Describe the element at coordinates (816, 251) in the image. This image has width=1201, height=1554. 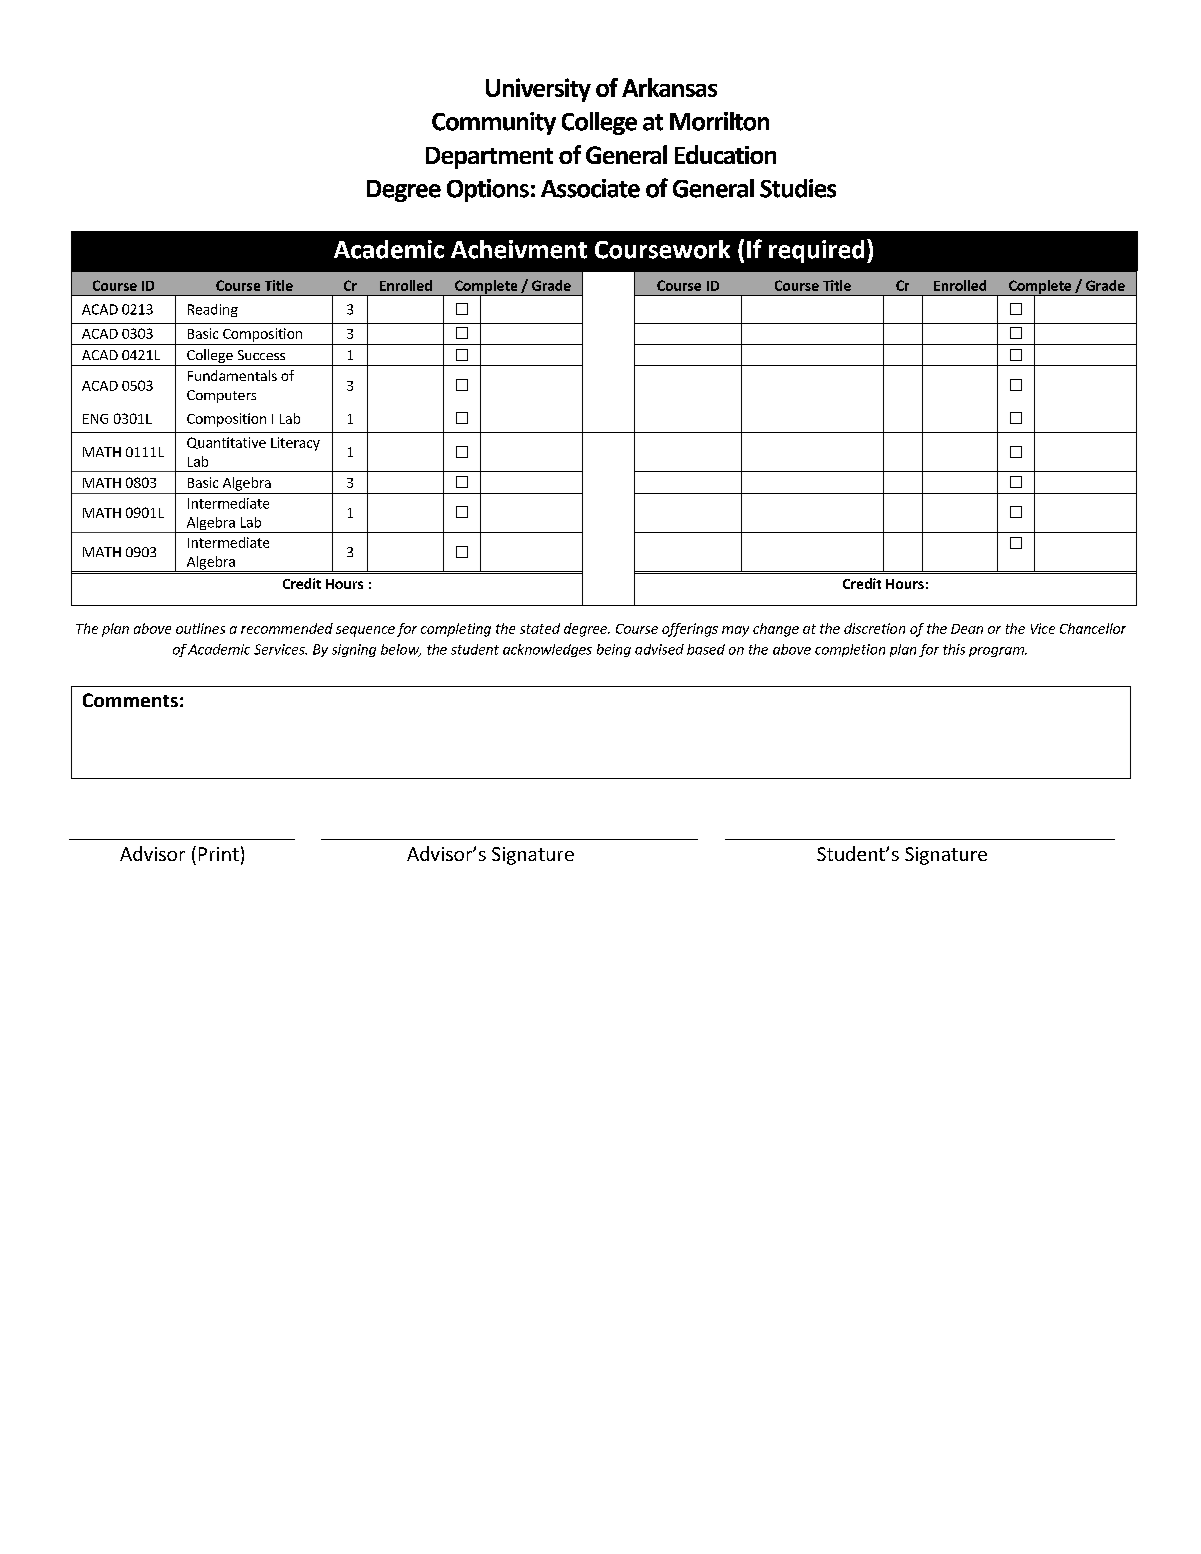
I see `required` at that location.
